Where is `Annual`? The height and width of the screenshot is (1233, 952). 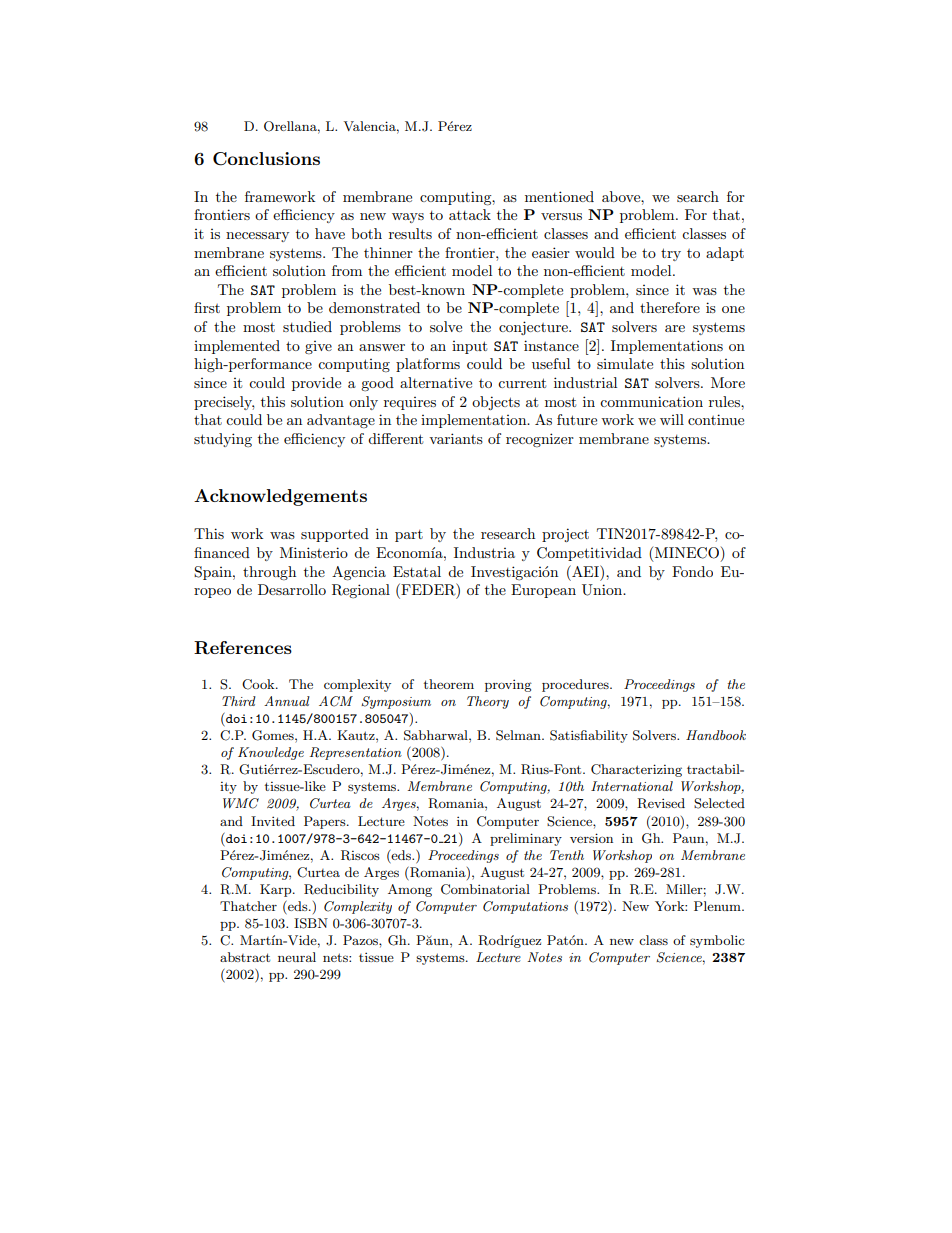
Annual is located at coordinates (287, 701).
